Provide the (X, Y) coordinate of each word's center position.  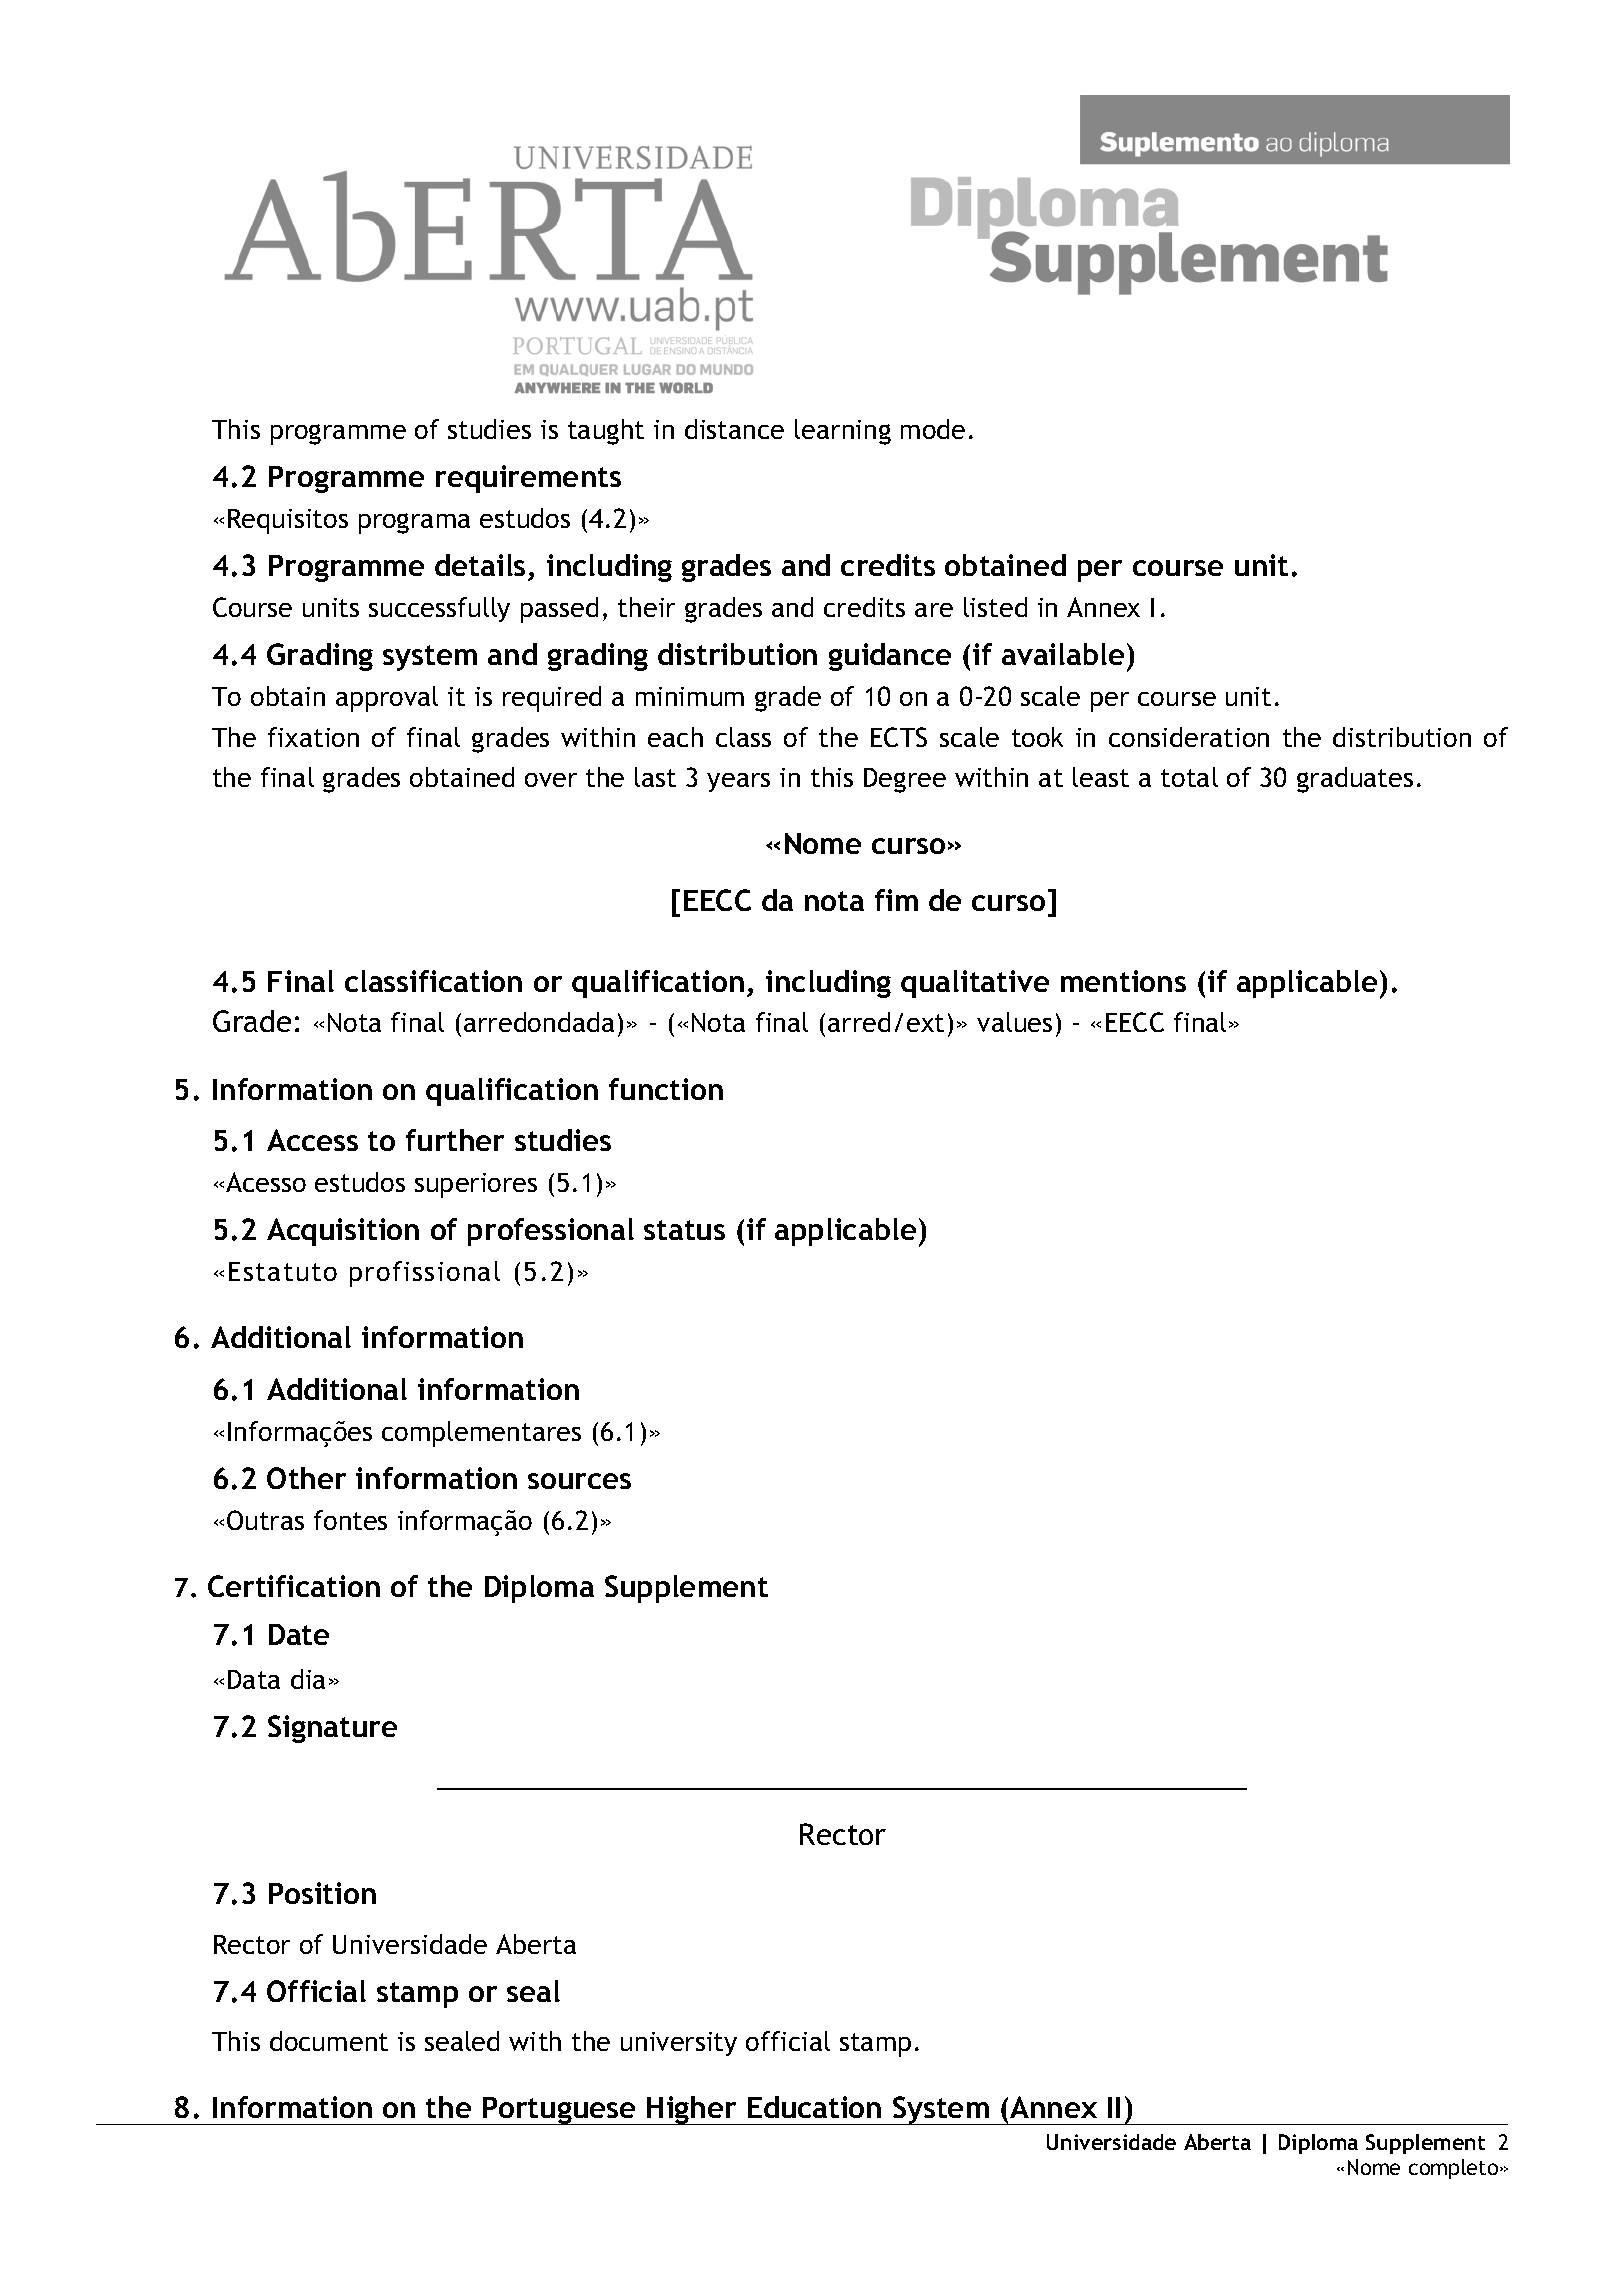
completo (1455, 2169)
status (684, 1230)
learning (843, 432)
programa (414, 523)
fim (896, 900)
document (329, 2041)
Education (814, 2107)
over (551, 780)
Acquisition (343, 1232)
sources (579, 1481)
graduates (1355, 780)
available (1063, 654)
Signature (332, 1729)
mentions (1123, 981)
